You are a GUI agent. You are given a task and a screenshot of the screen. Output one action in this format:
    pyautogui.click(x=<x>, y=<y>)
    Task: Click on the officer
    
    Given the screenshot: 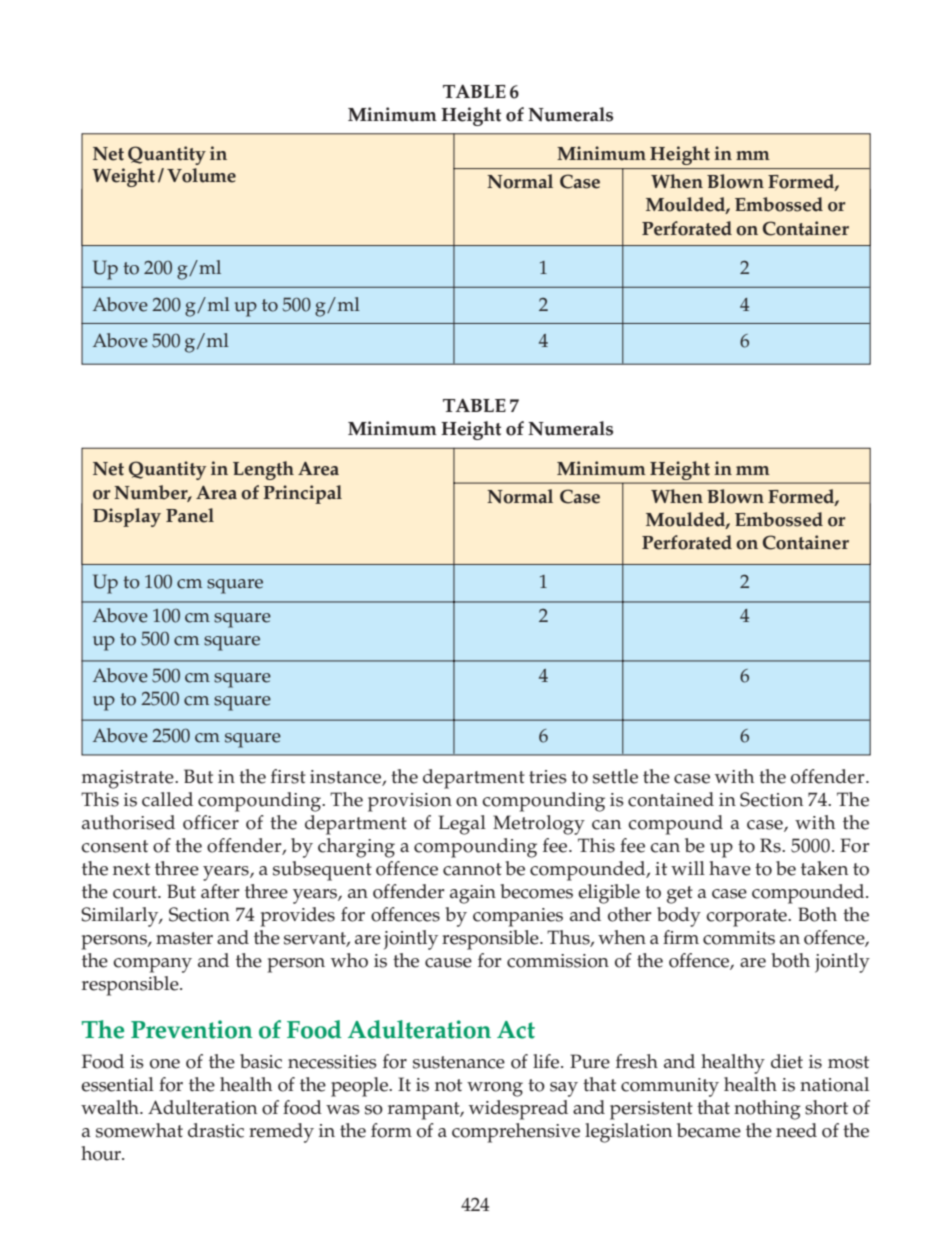 What is the action you would take?
    pyautogui.click(x=211, y=822)
